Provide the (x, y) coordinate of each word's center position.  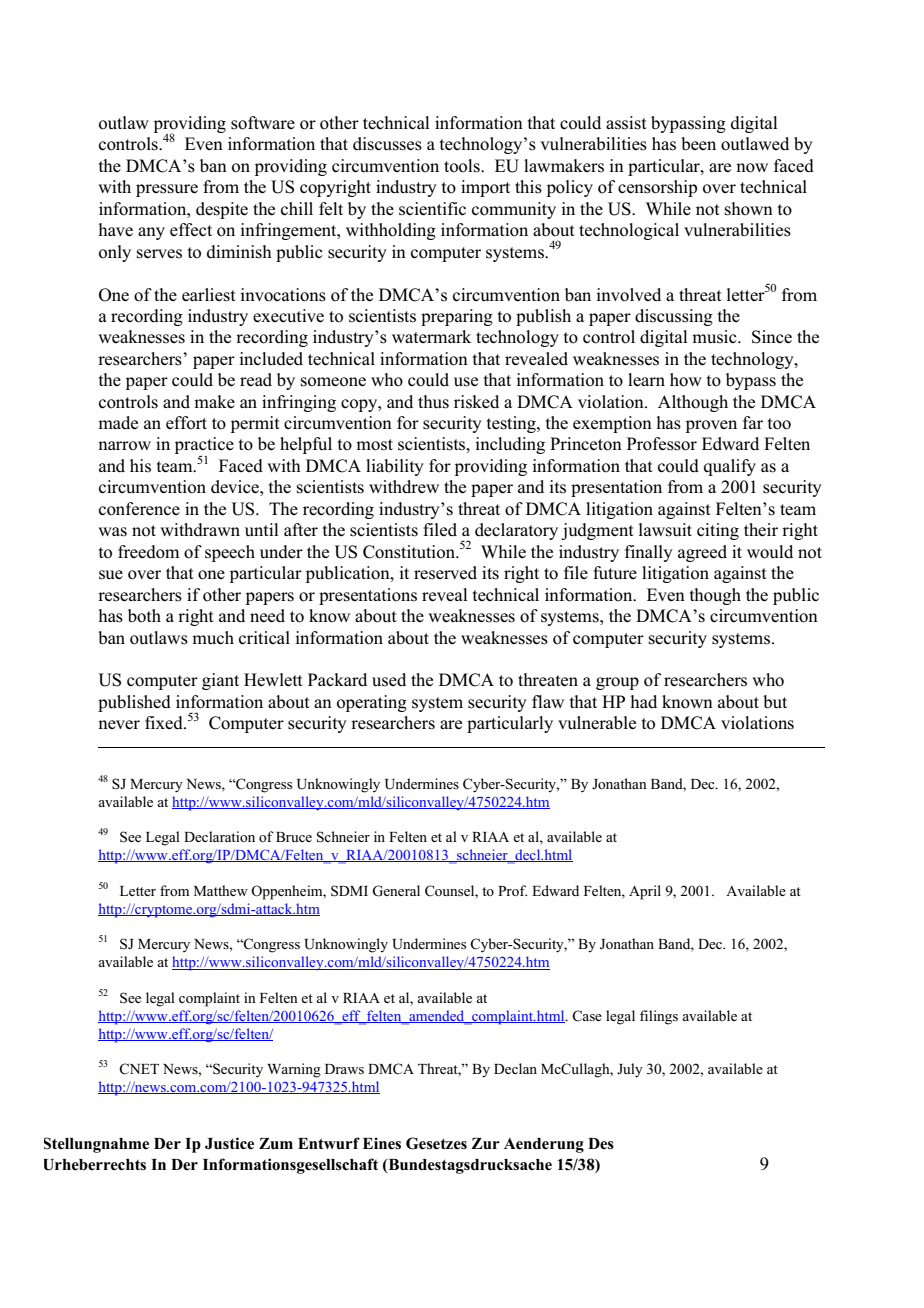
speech (230, 553)
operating (372, 703)
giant (220, 681)
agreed (702, 553)
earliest (209, 295)
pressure (167, 190)
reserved (445, 573)
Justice (229, 1143)
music (715, 337)
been (698, 144)
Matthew (221, 890)
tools (463, 166)
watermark (431, 336)
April (645, 892)
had (644, 701)
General (396, 891)
